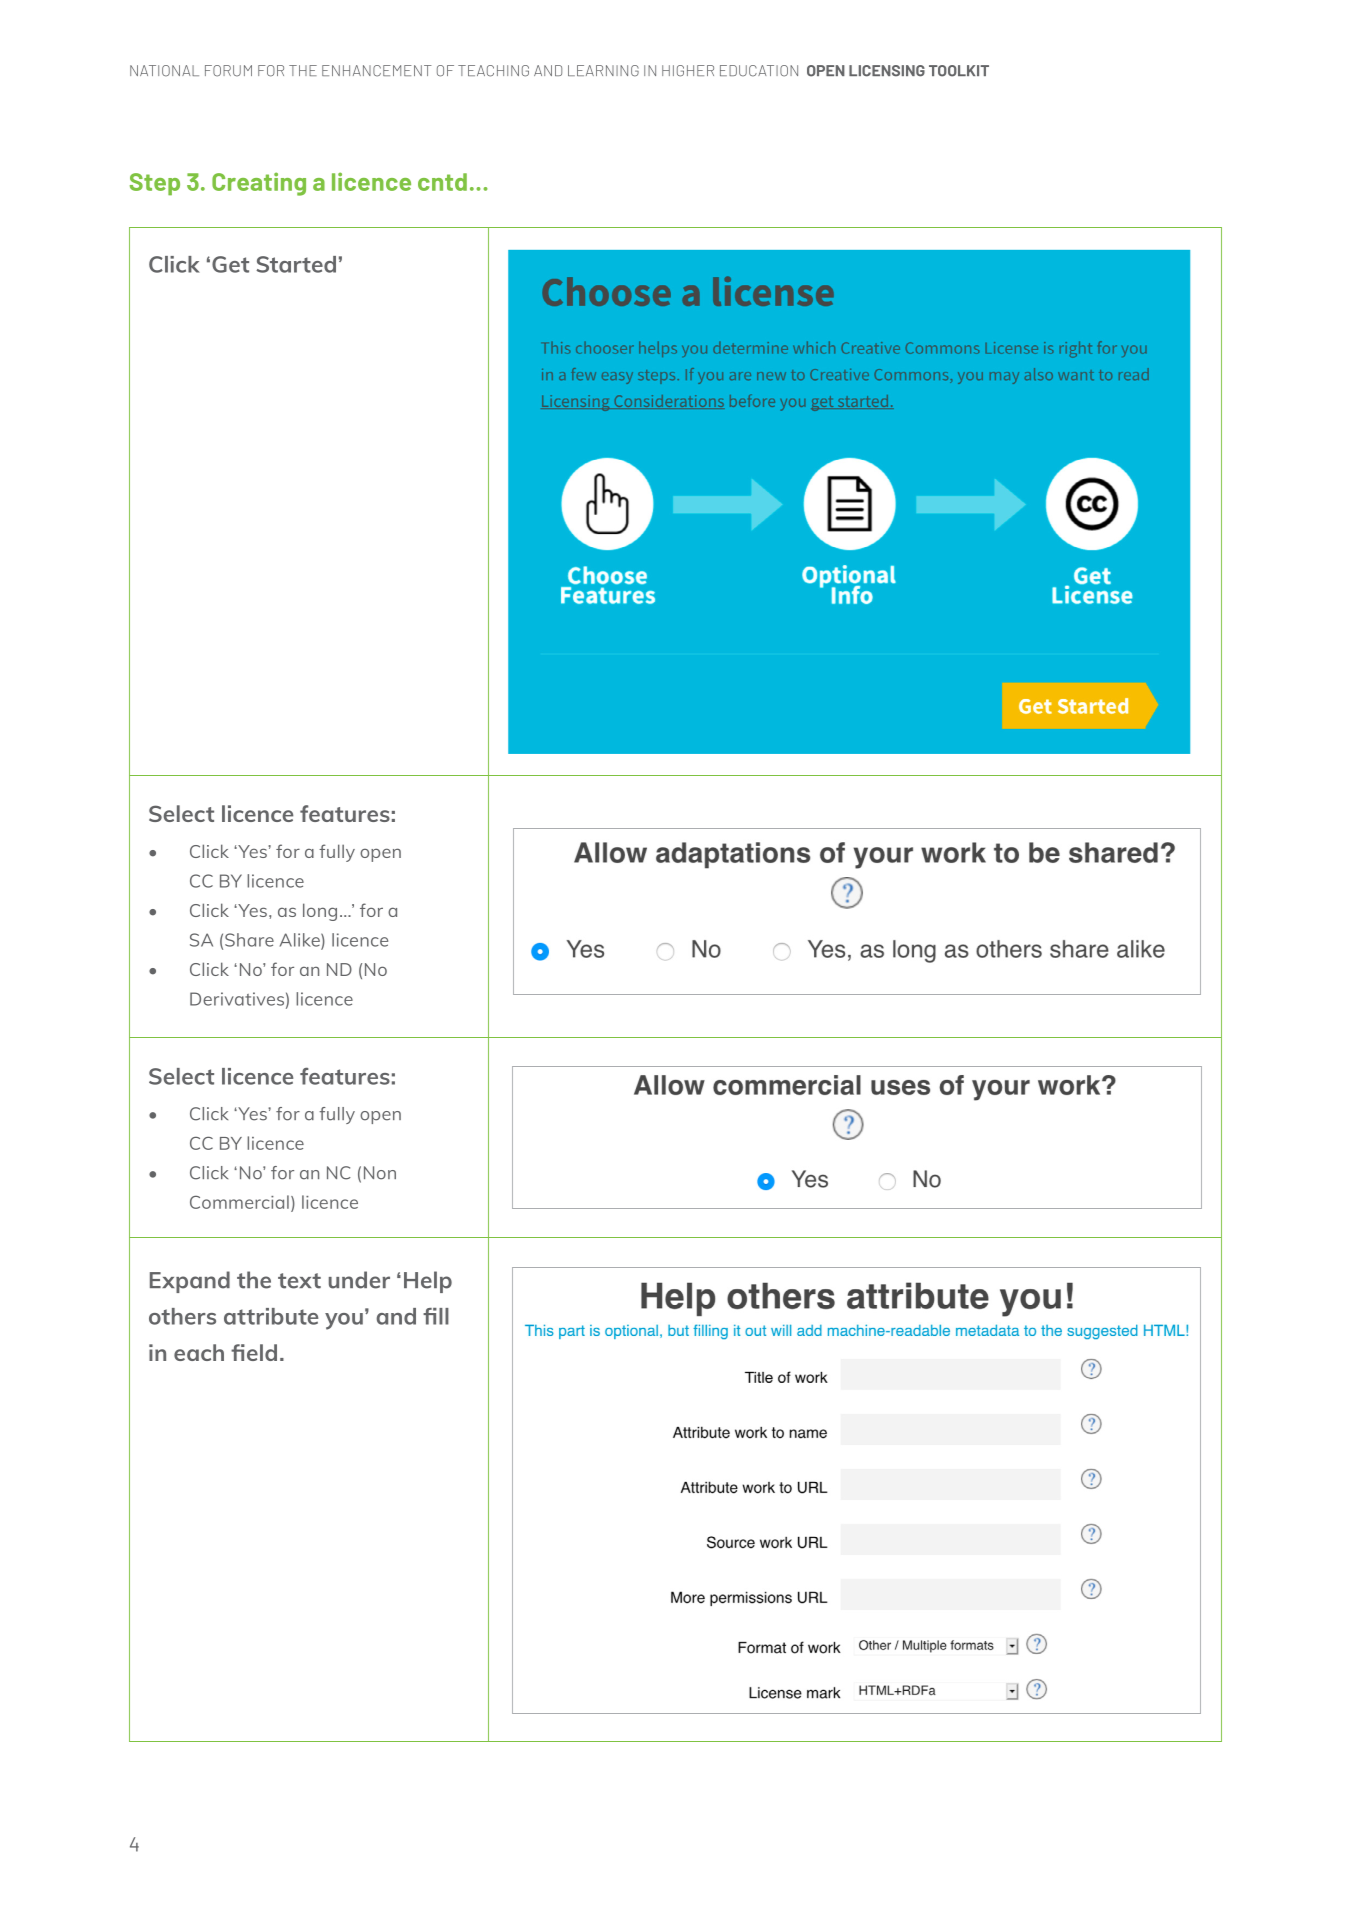 The image size is (1351, 1912). What do you see at coordinates (271, 1316) in the screenshot?
I see `attribute` at bounding box center [271, 1316].
